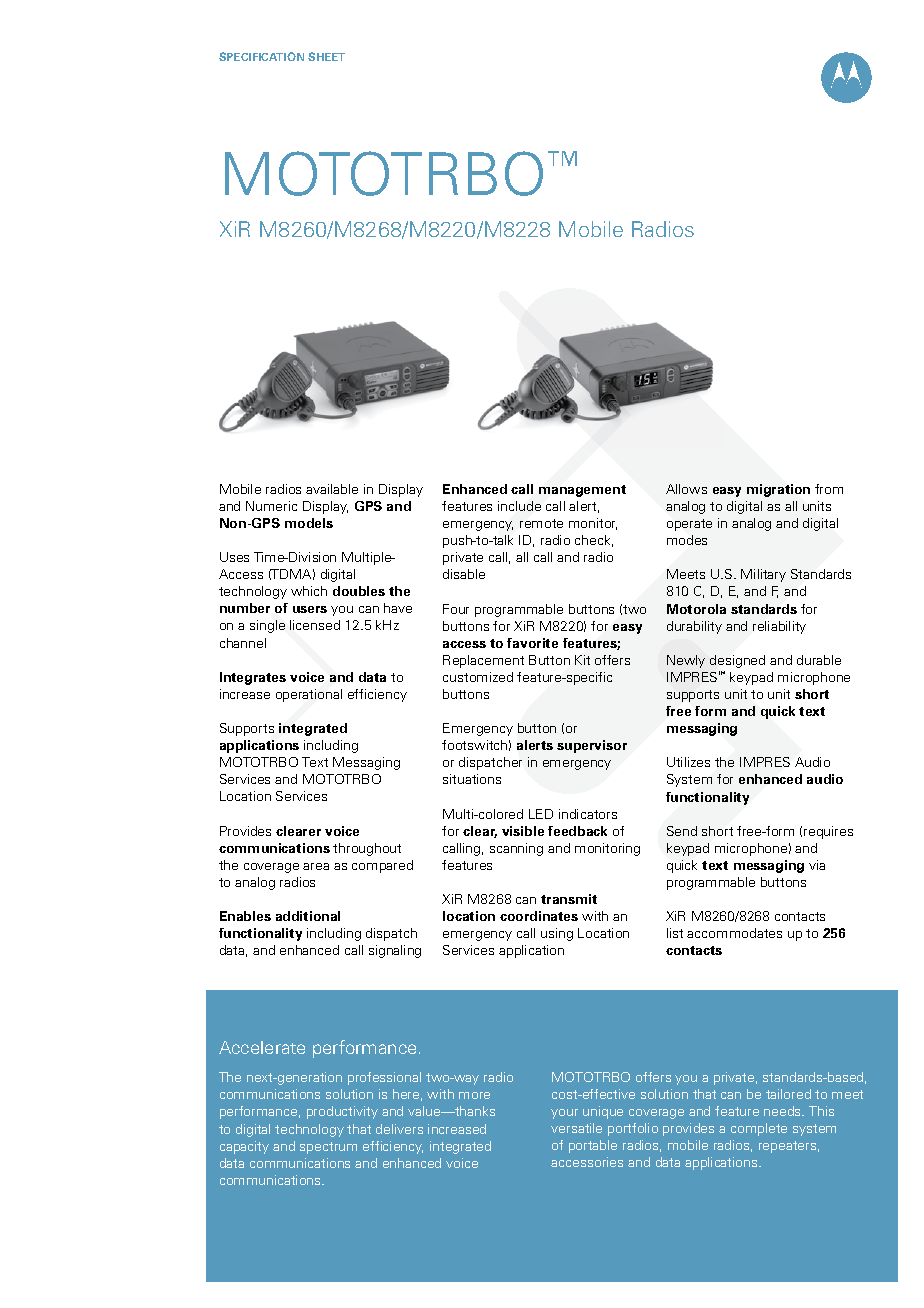 The height and width of the page is (1308, 924). What do you see at coordinates (342, 1112) in the page?
I see `productivity` at bounding box center [342, 1112].
